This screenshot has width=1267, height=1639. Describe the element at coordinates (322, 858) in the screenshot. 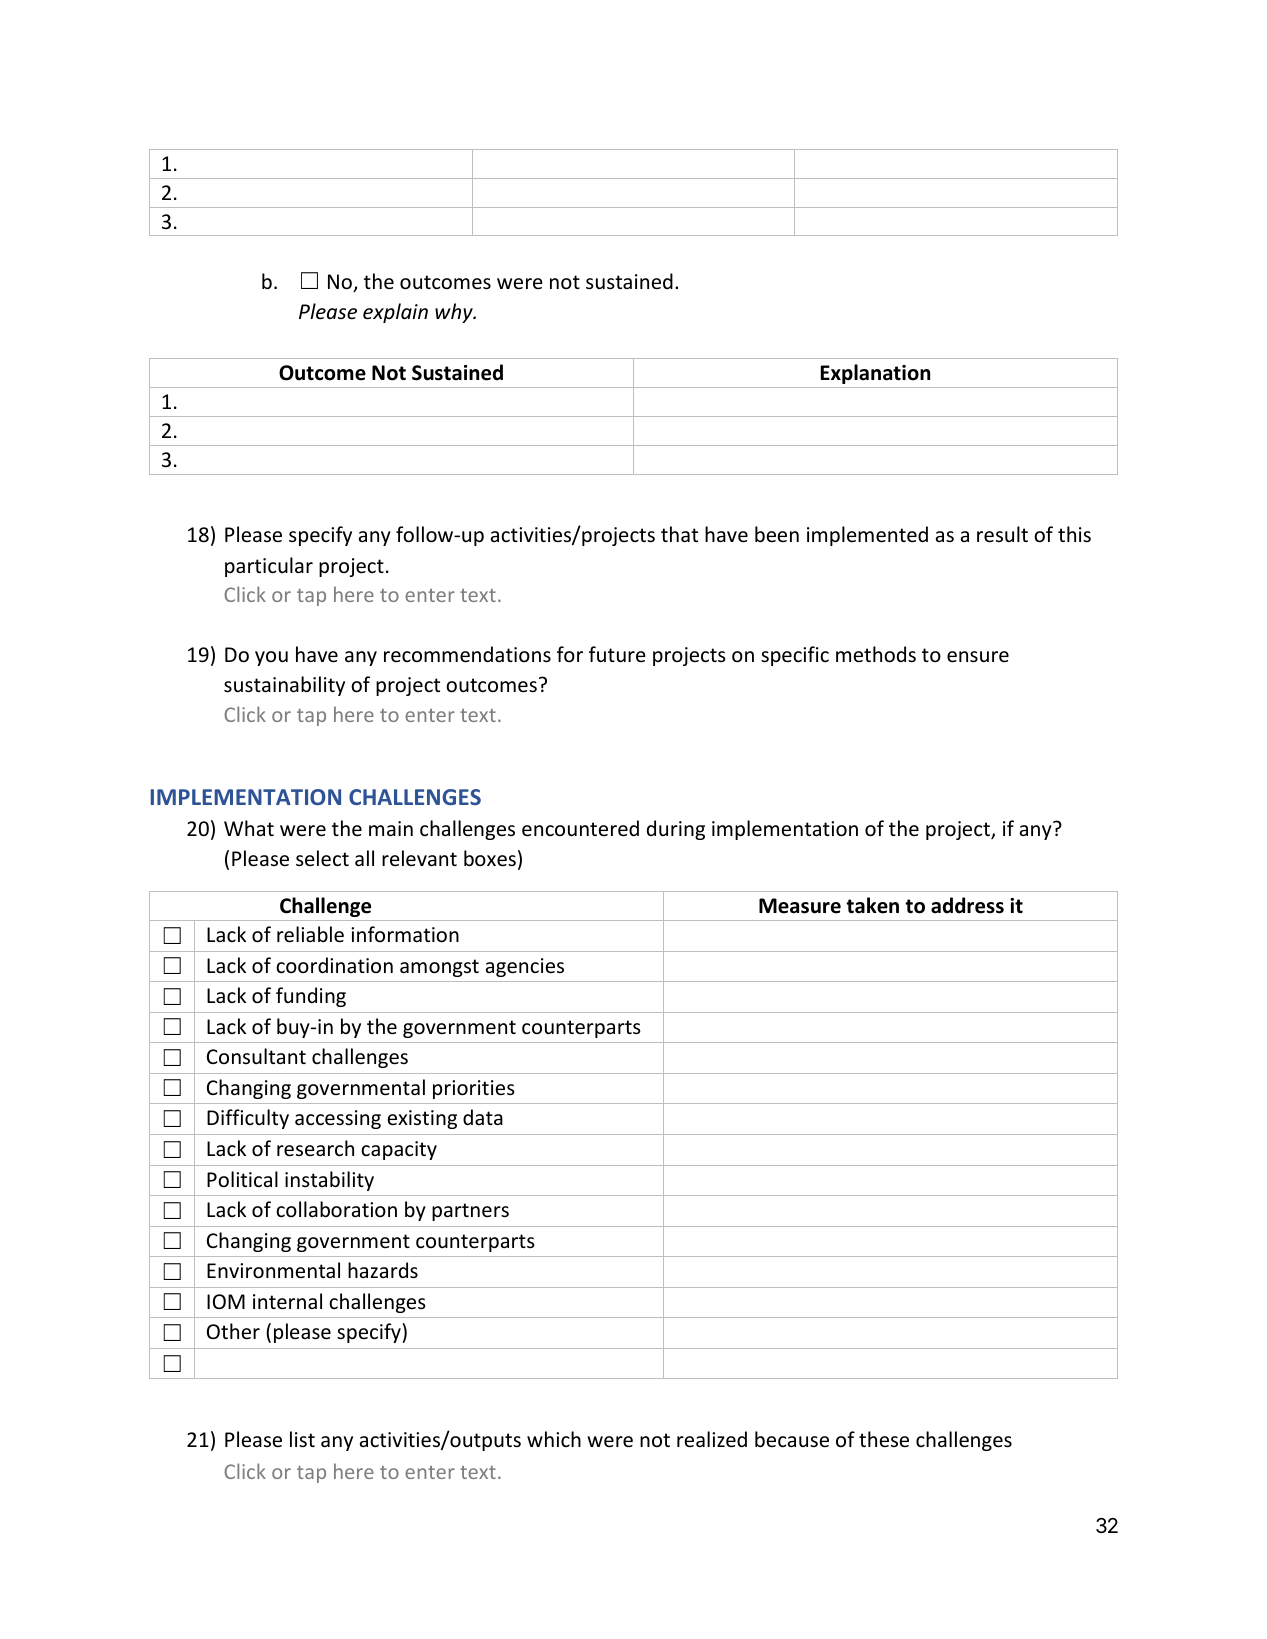

I see `select` at that location.
